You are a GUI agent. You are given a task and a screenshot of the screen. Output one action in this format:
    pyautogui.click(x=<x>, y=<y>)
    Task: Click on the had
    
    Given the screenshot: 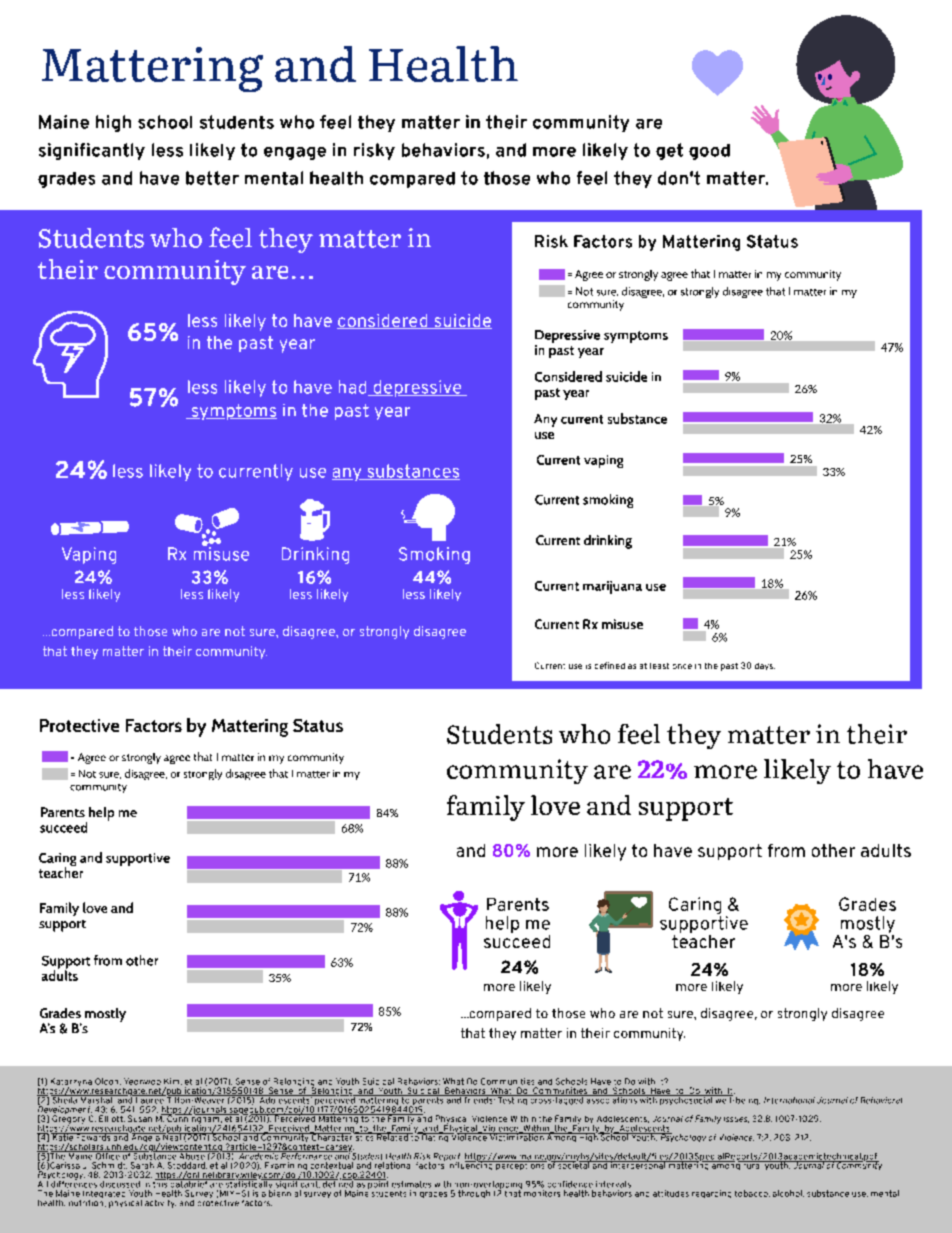 What is the action you would take?
    pyautogui.click(x=354, y=388)
